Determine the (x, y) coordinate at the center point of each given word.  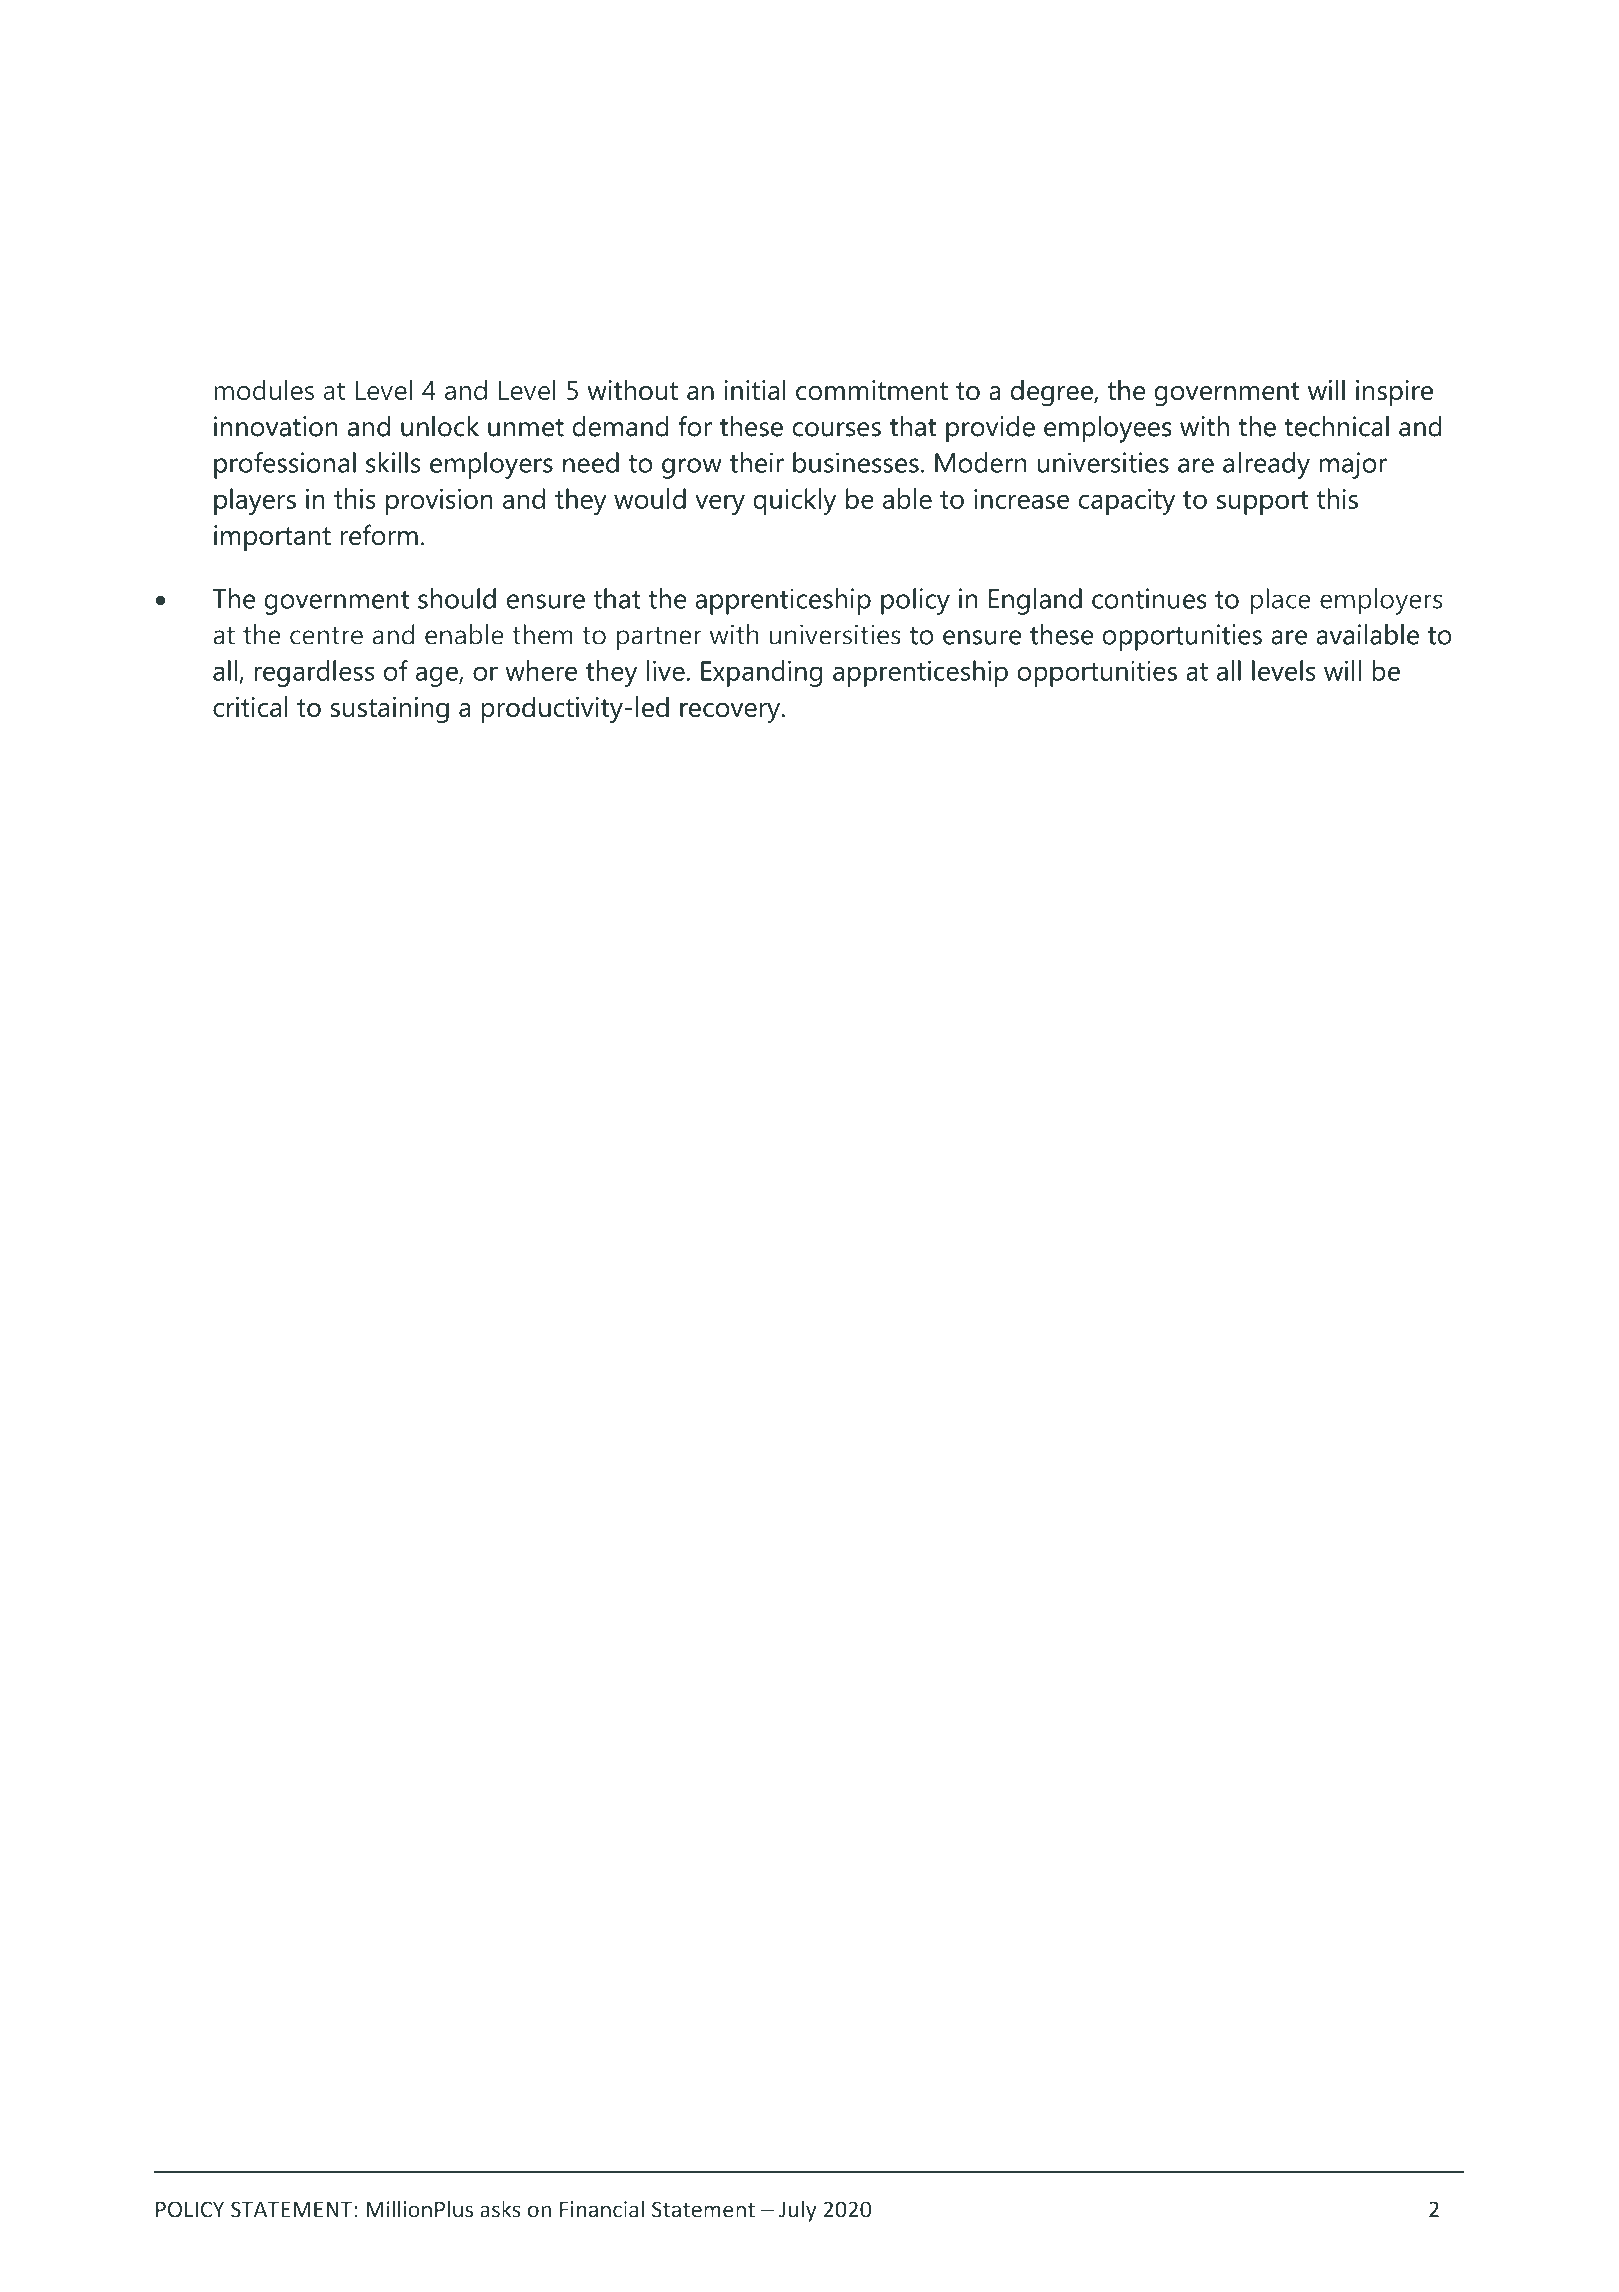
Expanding (761, 673)
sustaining (390, 710)
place (1280, 601)
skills (393, 462)
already (1266, 465)
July (798, 2211)
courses (837, 429)
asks (500, 2209)
